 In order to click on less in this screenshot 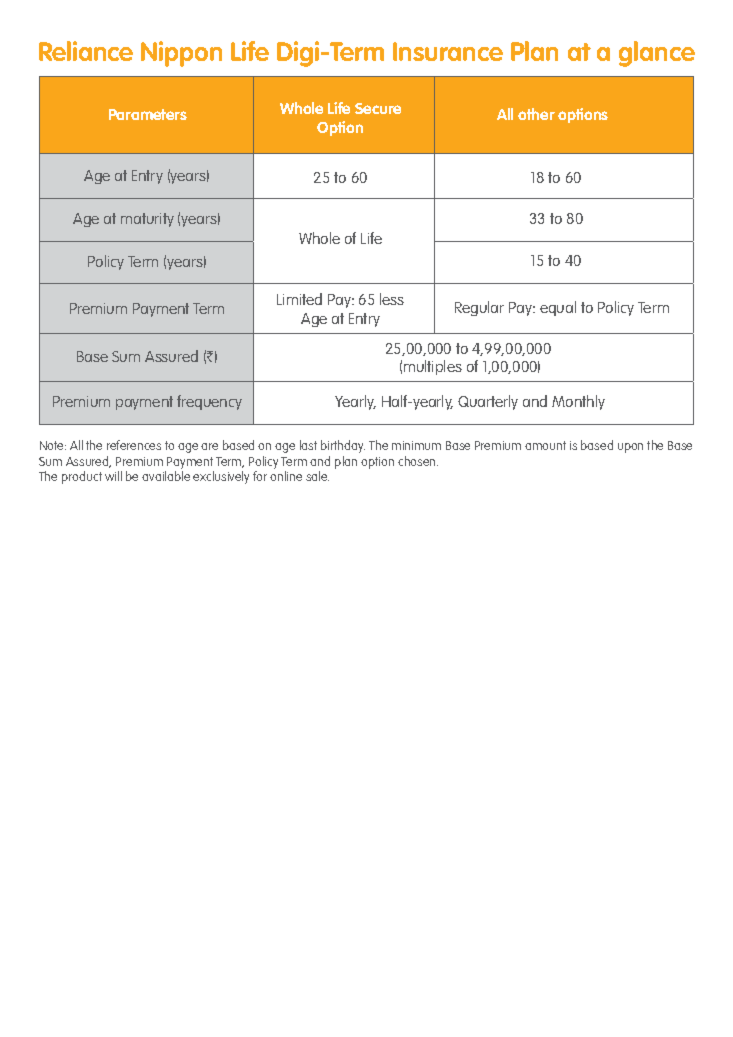, I will do `click(392, 299)`.
